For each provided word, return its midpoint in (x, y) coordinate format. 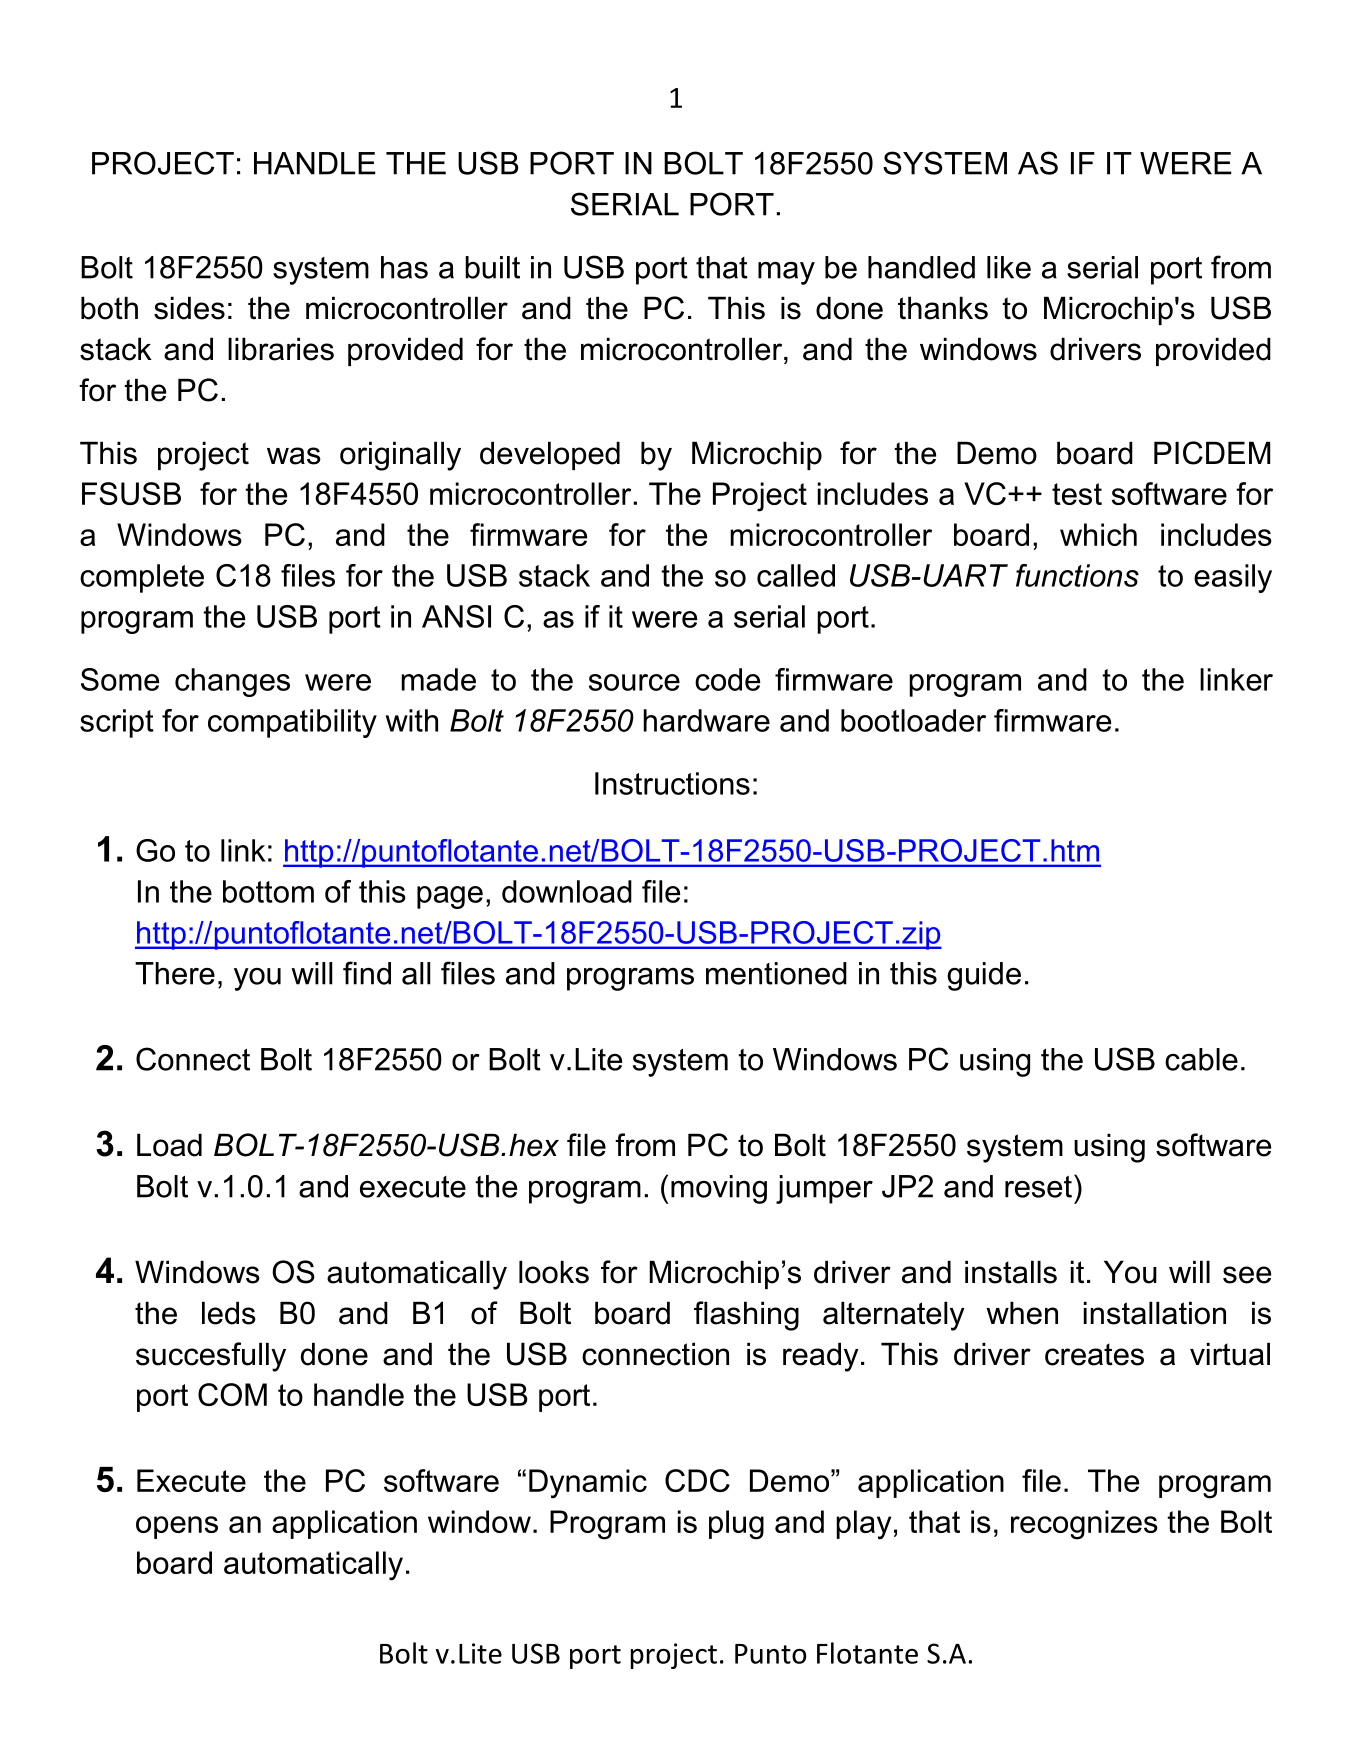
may (786, 273)
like (1009, 267)
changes (232, 682)
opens (177, 1527)
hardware (706, 720)
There (175, 973)
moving (719, 1189)
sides (189, 308)
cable (1201, 1059)
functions (1077, 575)
